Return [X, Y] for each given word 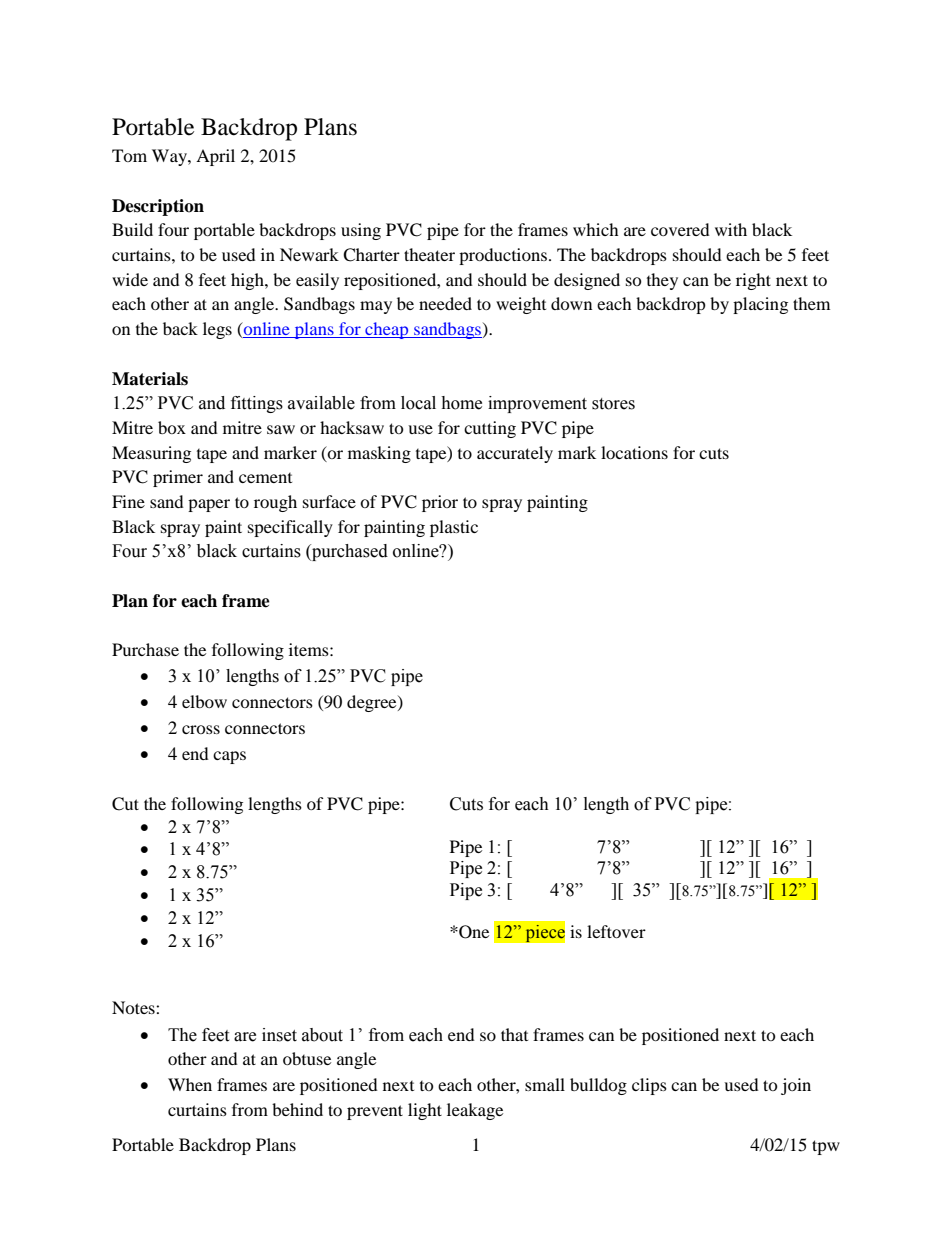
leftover [616, 931]
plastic [454, 528]
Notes [134, 1007]
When [190, 1084]
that [514, 1034]
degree [373, 703]
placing [760, 305]
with [731, 229]
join [796, 1086]
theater [429, 254]
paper [209, 505]
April [215, 157]
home [461, 403]
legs [217, 330]
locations [634, 452]
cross [201, 729]
